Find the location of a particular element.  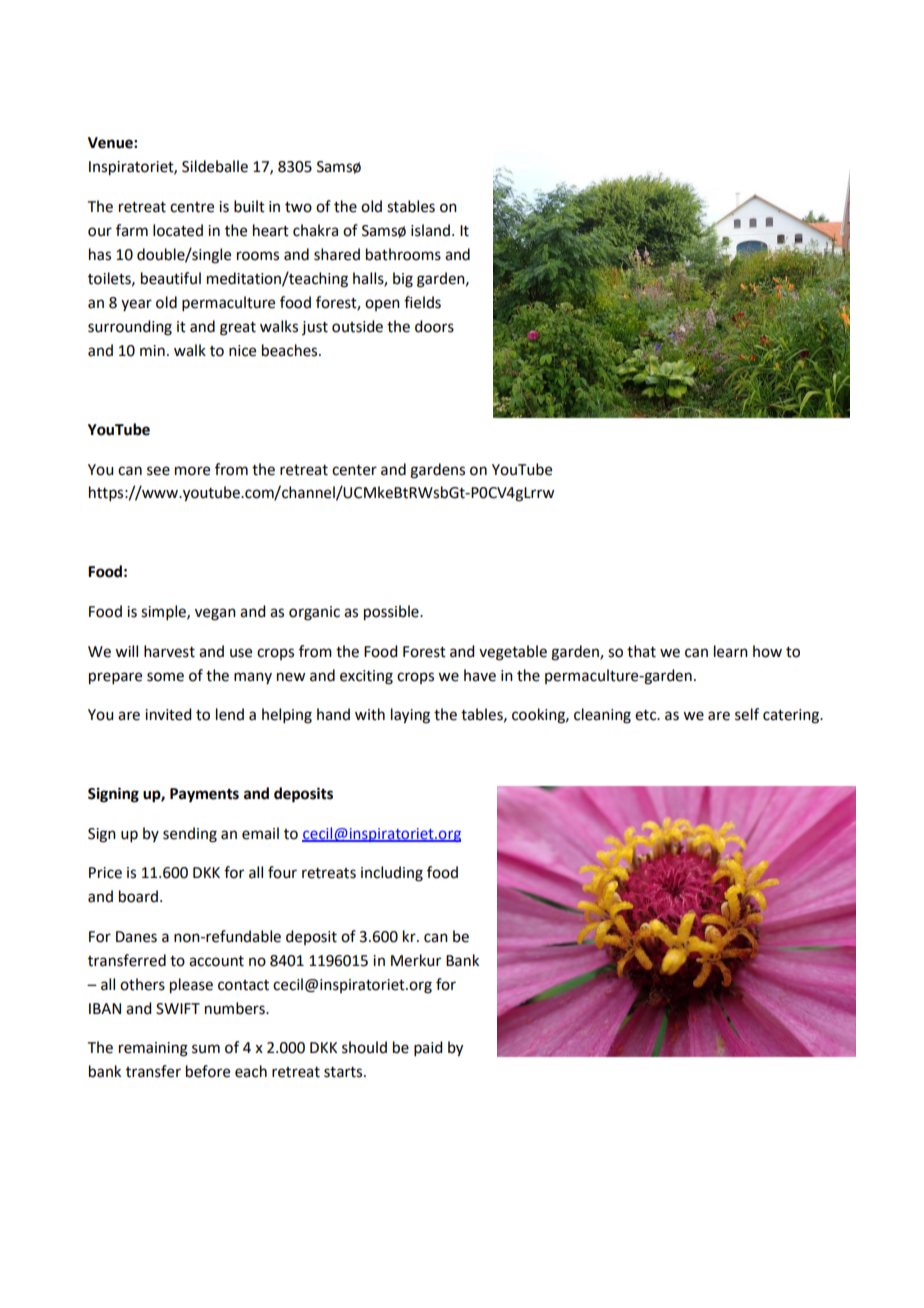

island is located at coordinates (430, 230).
